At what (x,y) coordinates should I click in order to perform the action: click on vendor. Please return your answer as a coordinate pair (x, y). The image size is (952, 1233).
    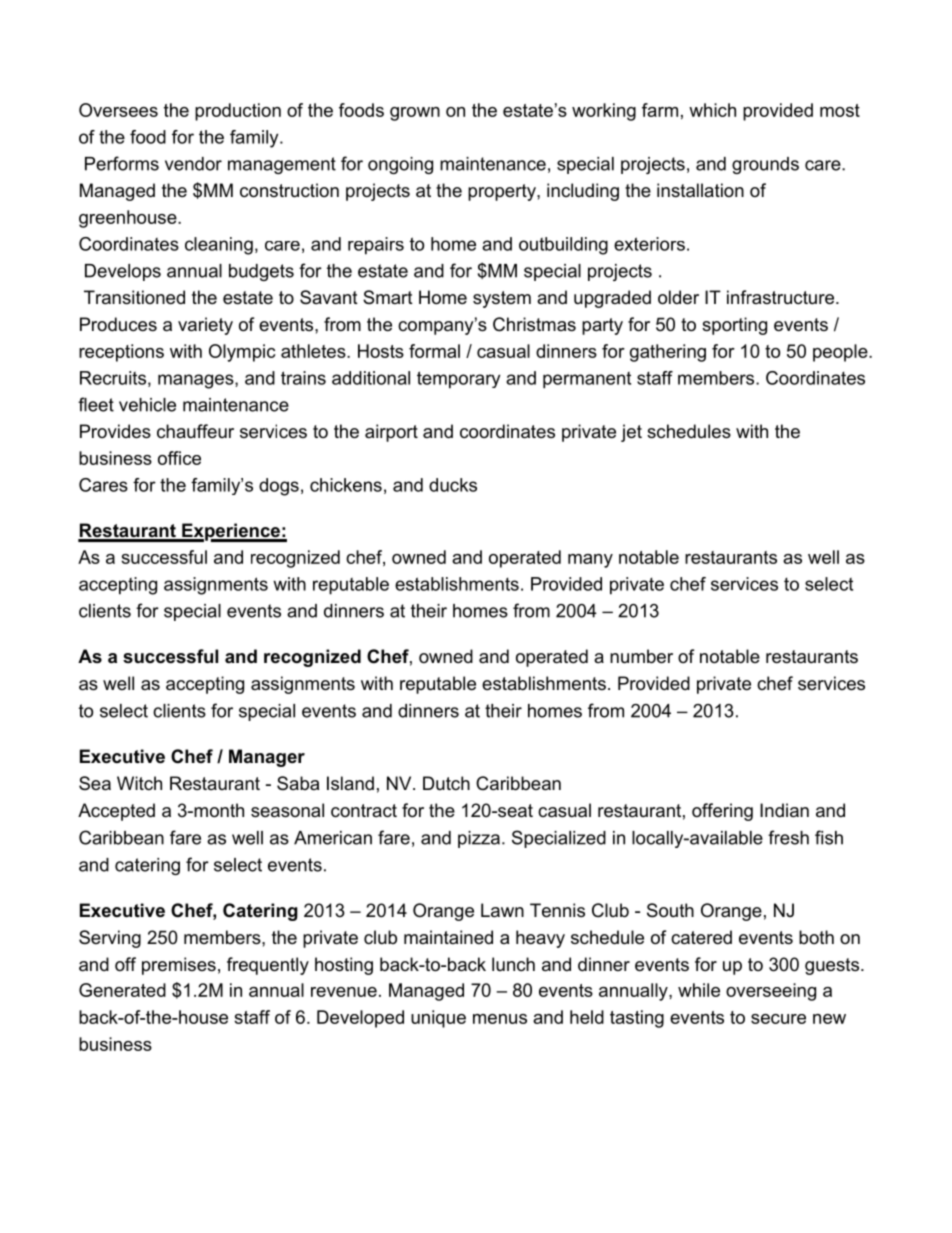
    Looking at the image, I should click on (193, 164).
